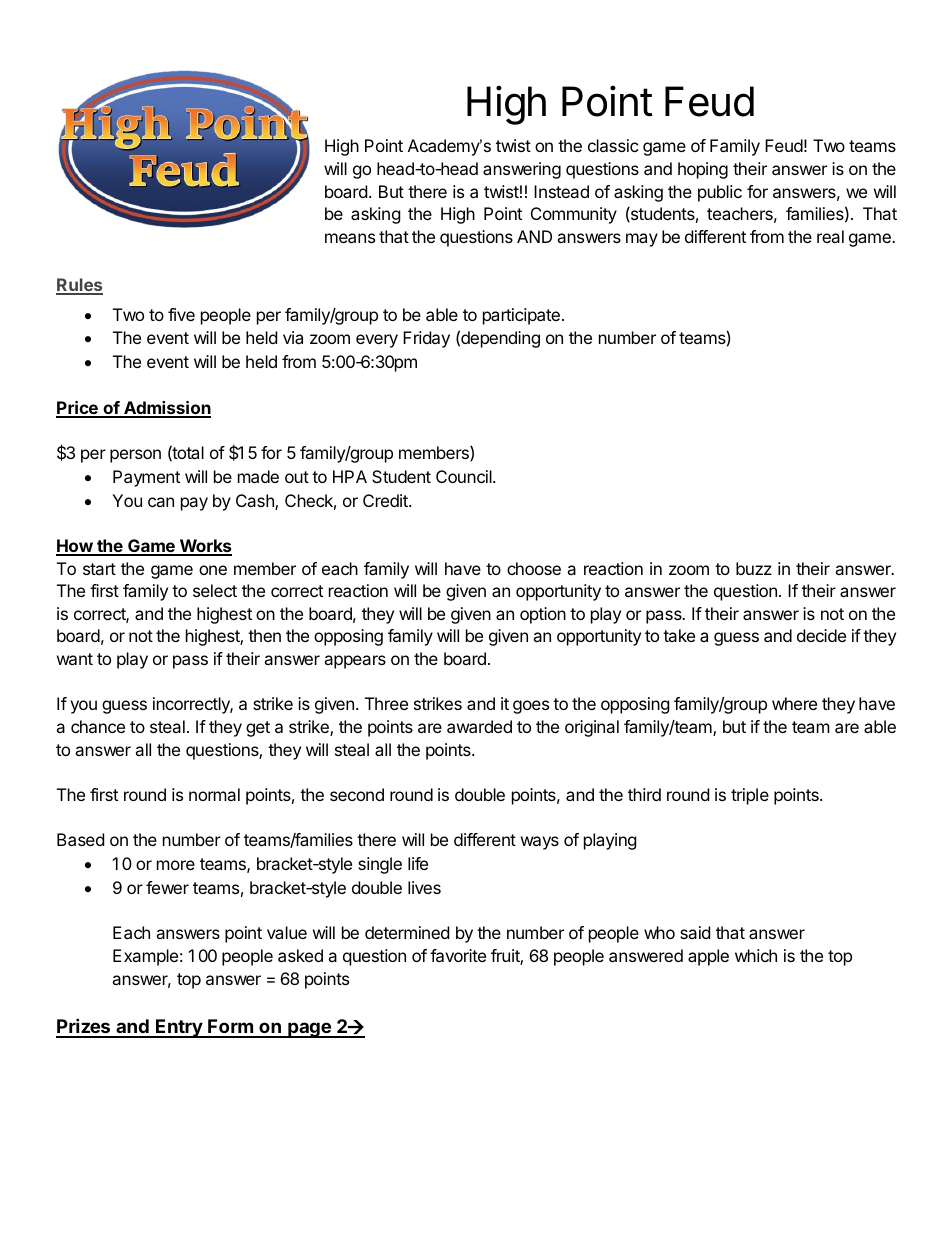 This screenshot has height=1233, width=952. Describe the element at coordinates (179, 1028) in the screenshot. I see `Entry` at that location.
